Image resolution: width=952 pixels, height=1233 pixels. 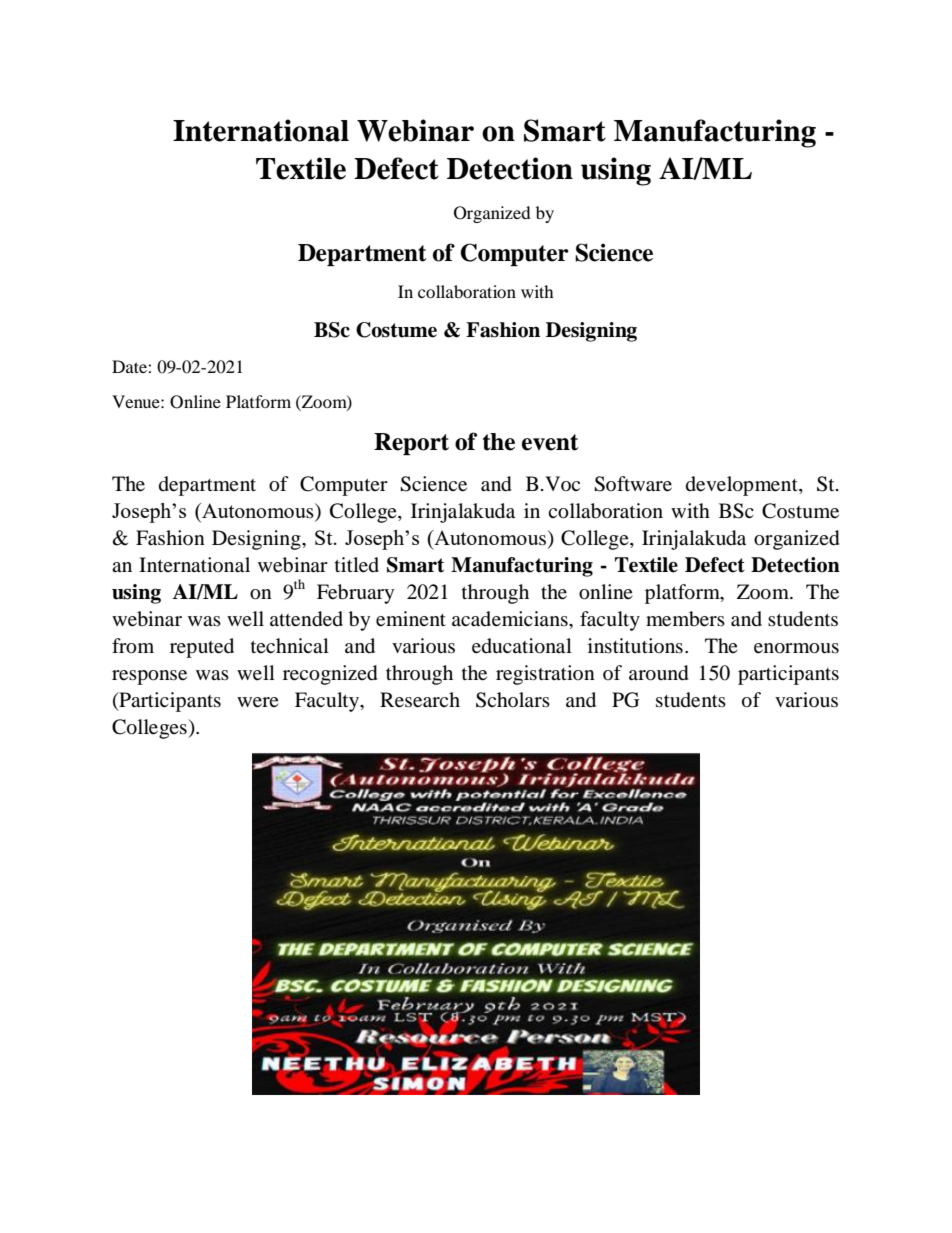 I want to click on members, so click(x=685, y=619).
